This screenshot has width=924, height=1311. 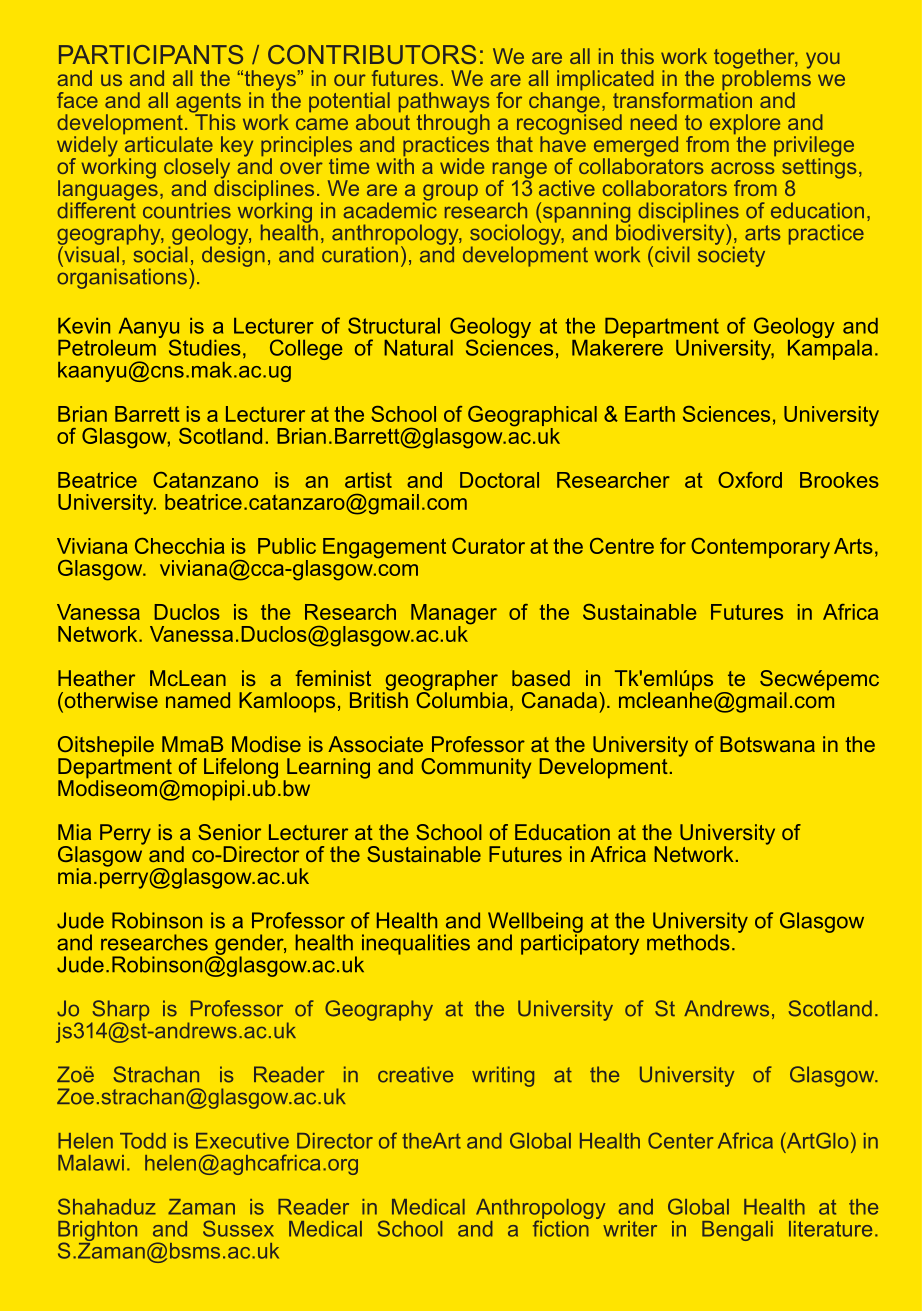 What do you see at coordinates (766, 80) in the screenshot?
I see `problems` at bounding box center [766, 80].
